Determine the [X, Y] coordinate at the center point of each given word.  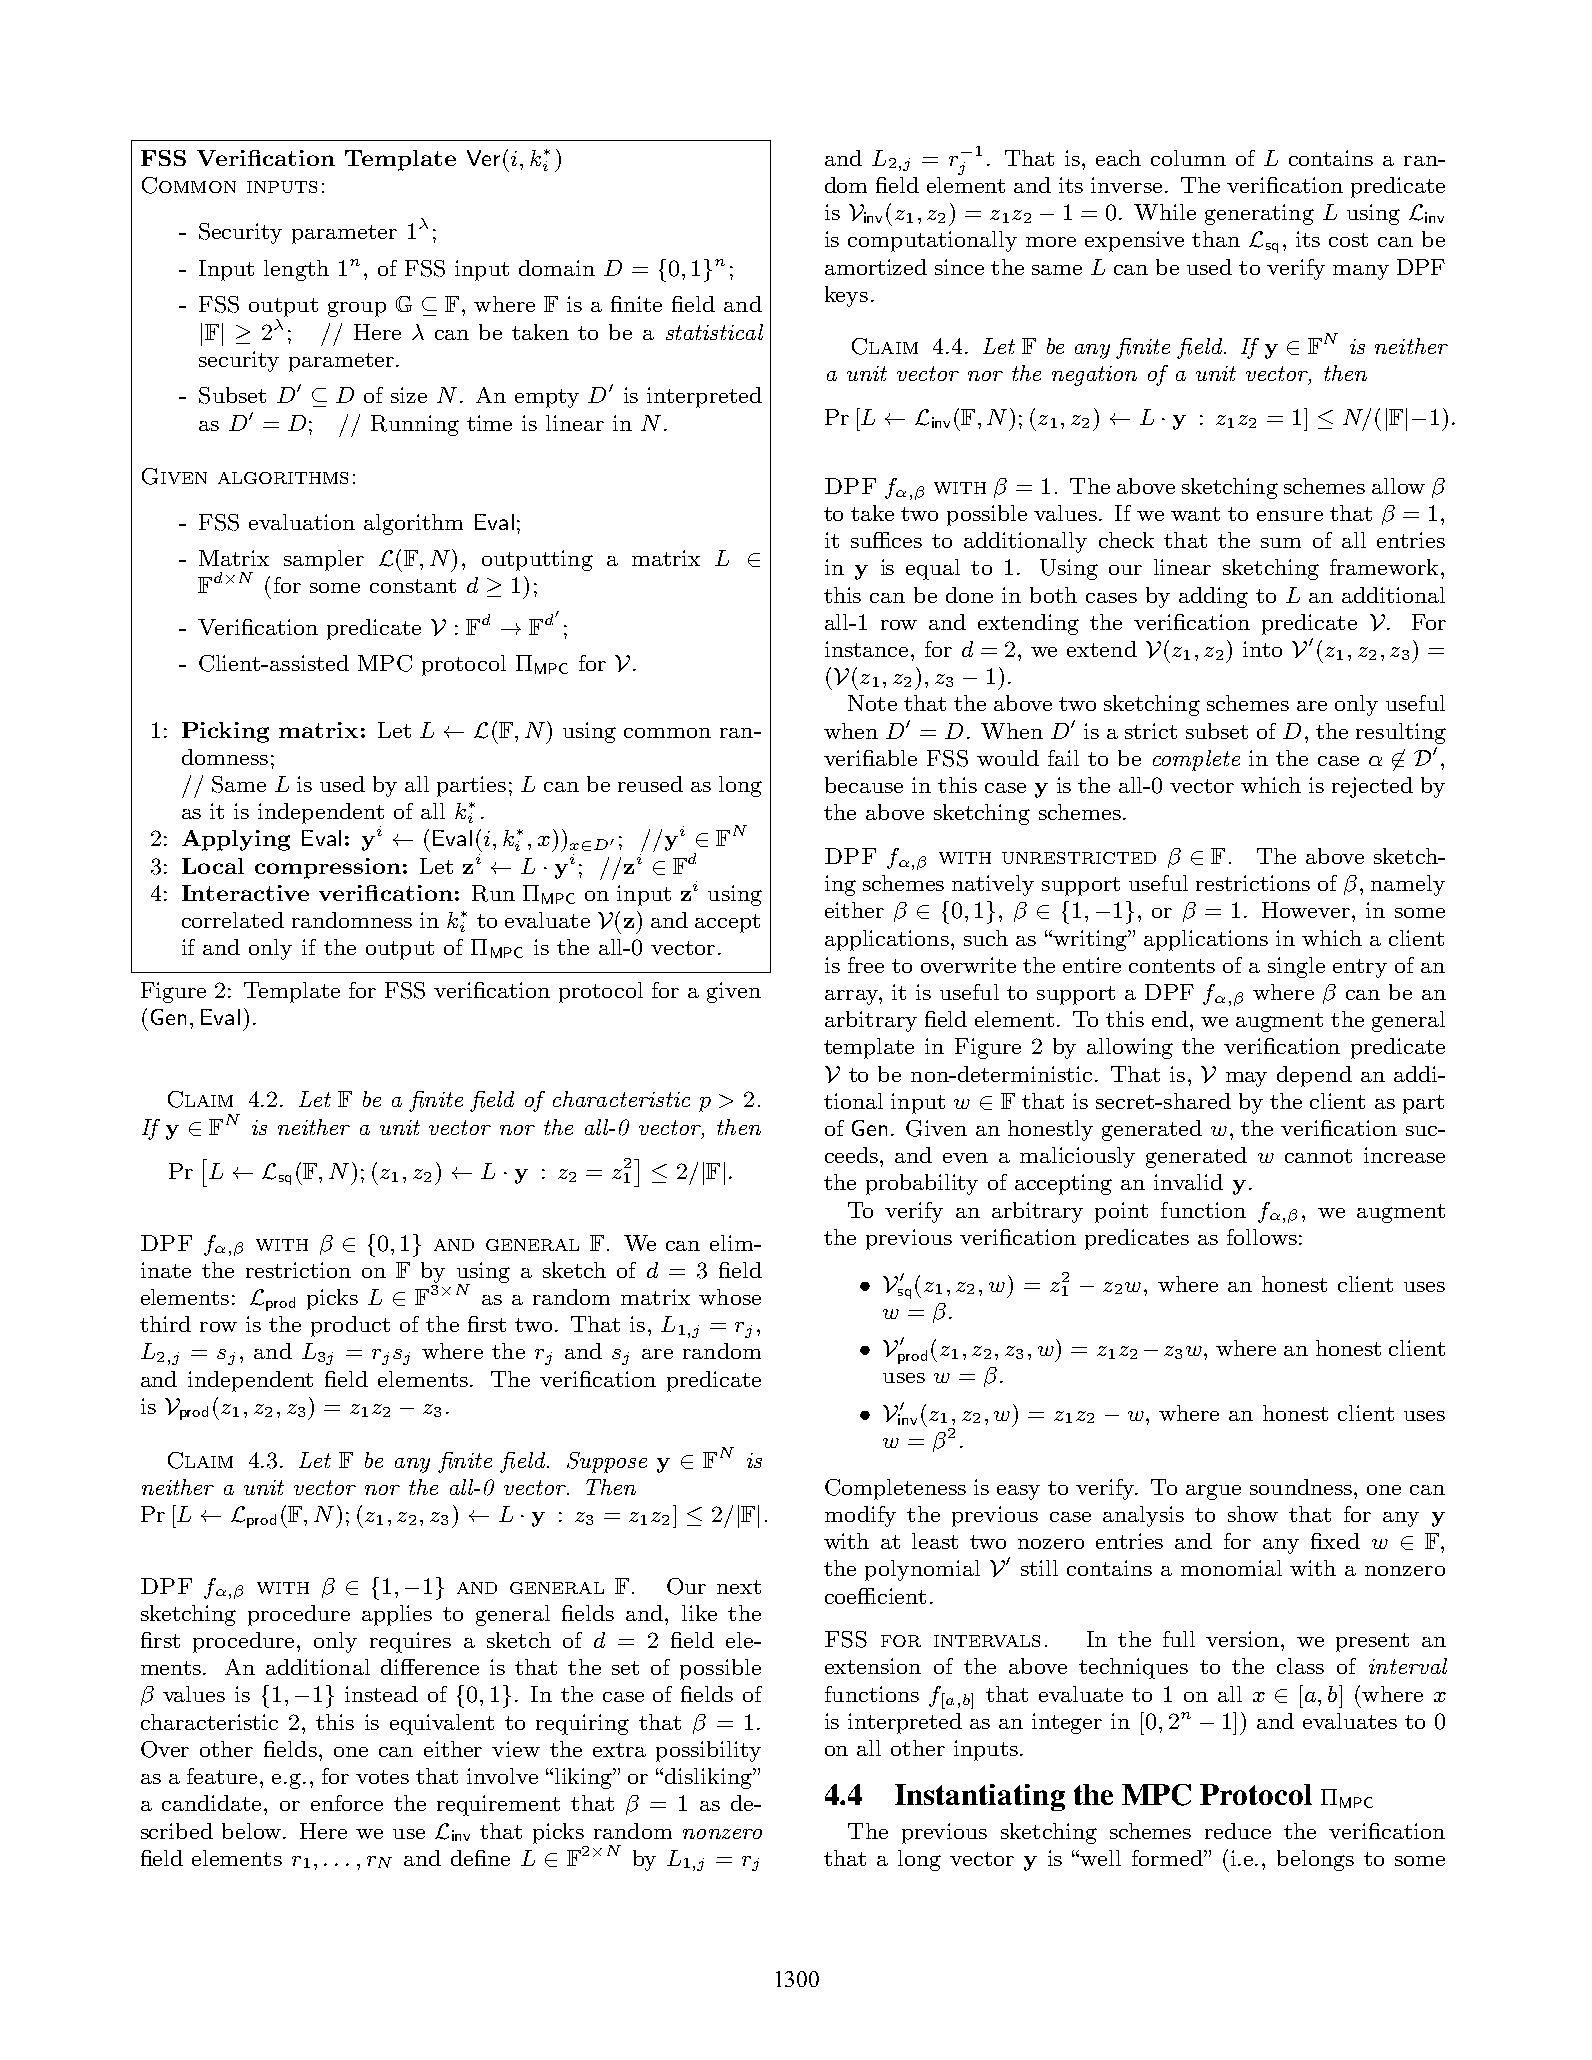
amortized [876, 267]
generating [1259, 214]
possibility [708, 1751]
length [296, 270]
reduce [1238, 1831]
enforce [347, 1803]
